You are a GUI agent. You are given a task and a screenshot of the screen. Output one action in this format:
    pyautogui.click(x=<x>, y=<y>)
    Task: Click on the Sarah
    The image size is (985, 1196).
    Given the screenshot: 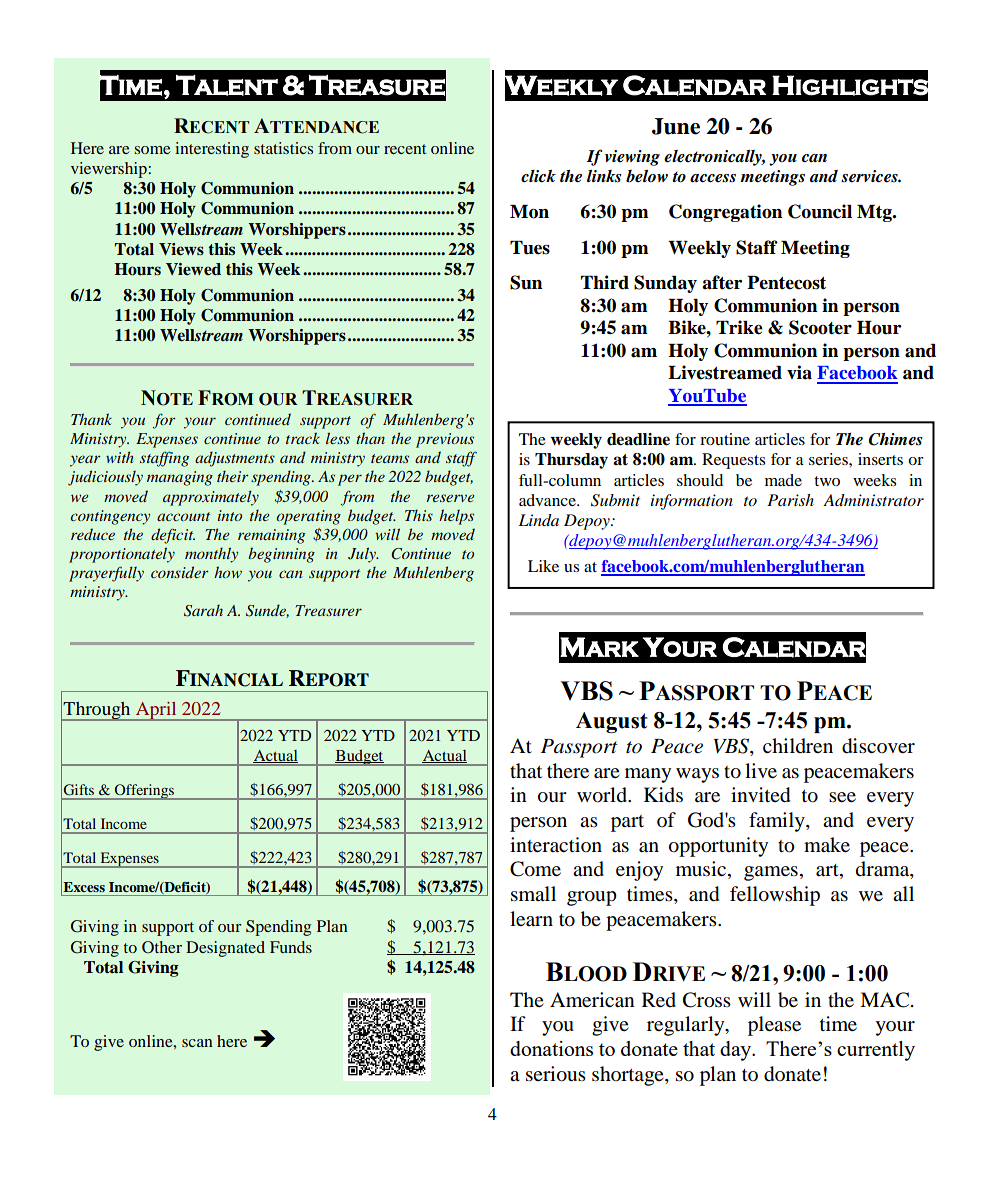 What is the action you would take?
    pyautogui.click(x=203, y=610)
